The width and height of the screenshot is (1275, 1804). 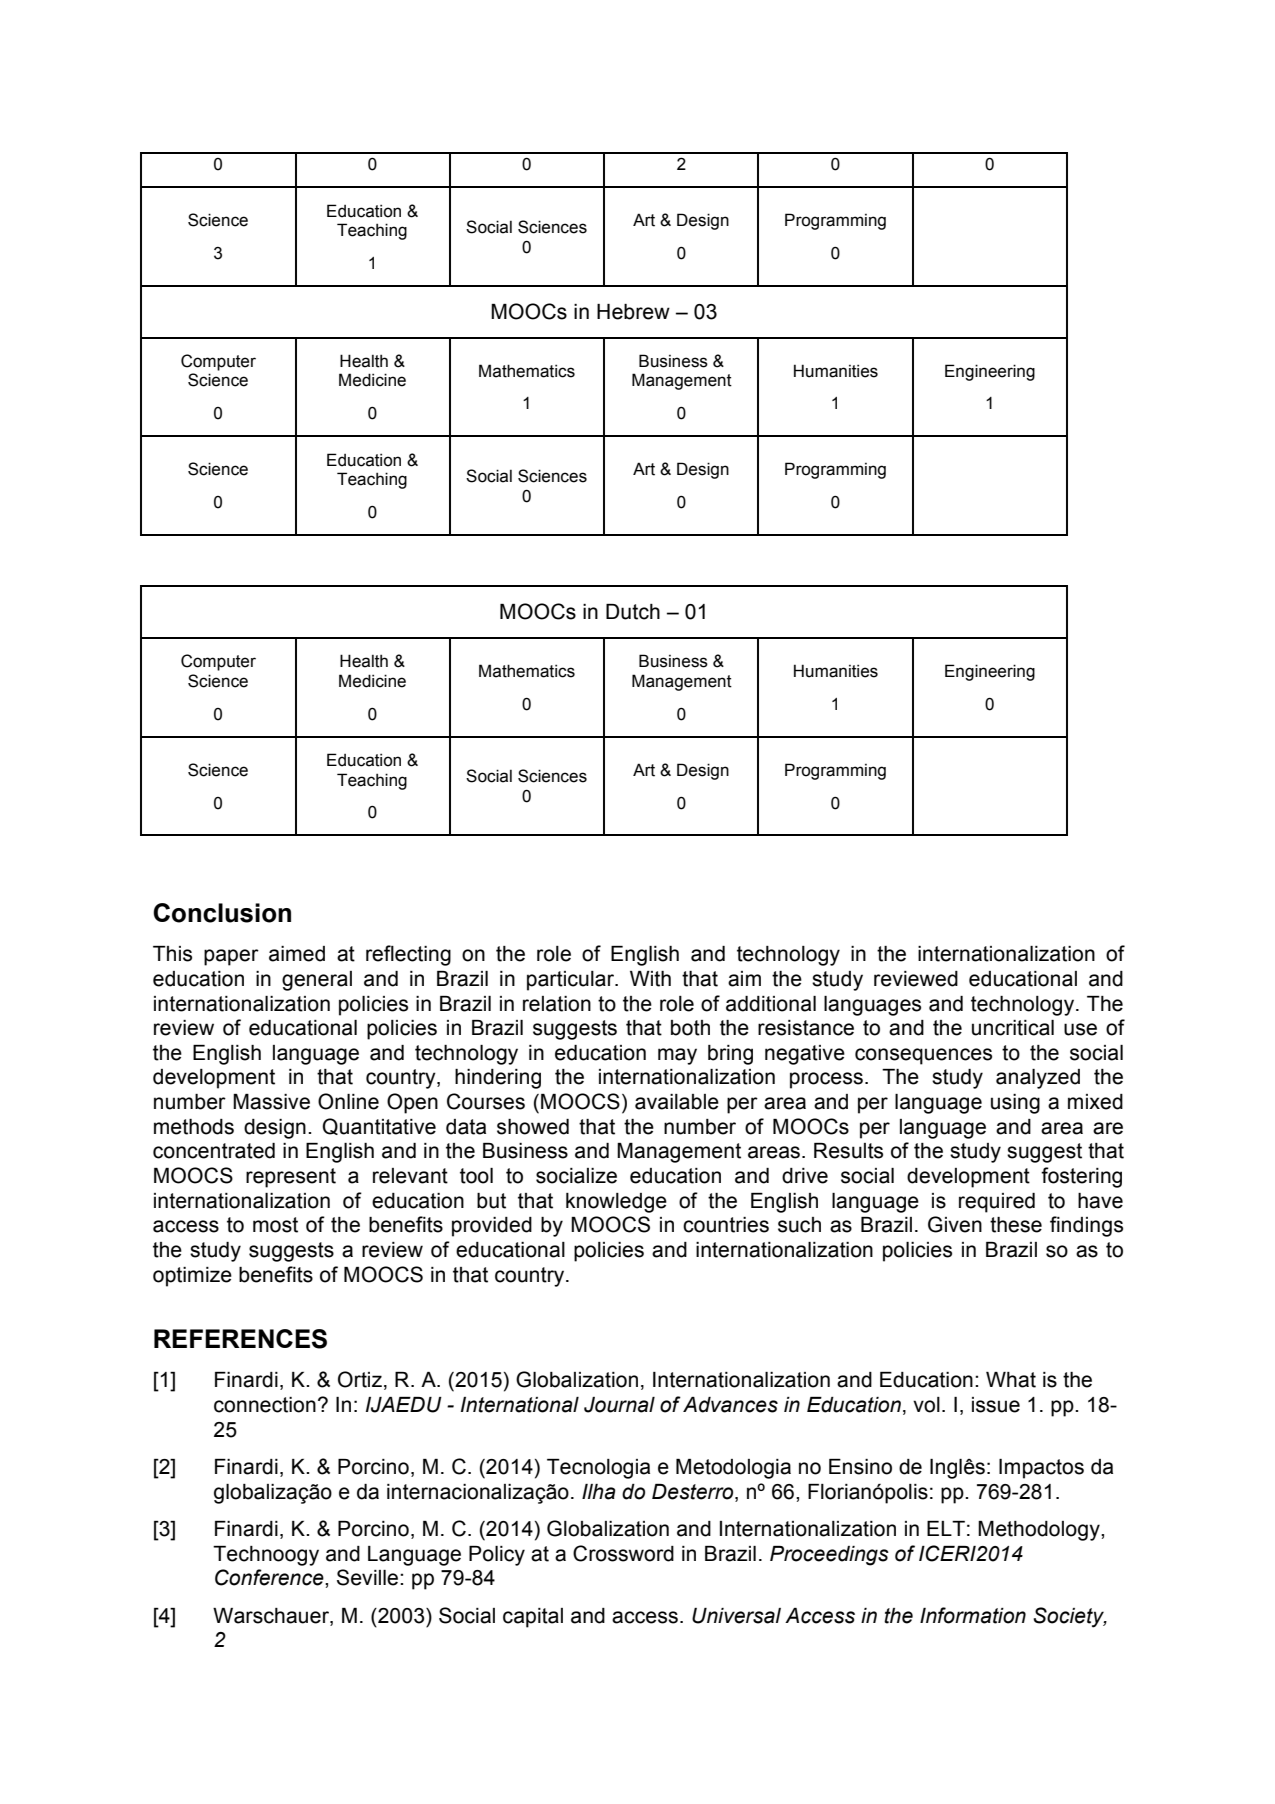 I want to click on Hebrew, so click(x=633, y=312).
